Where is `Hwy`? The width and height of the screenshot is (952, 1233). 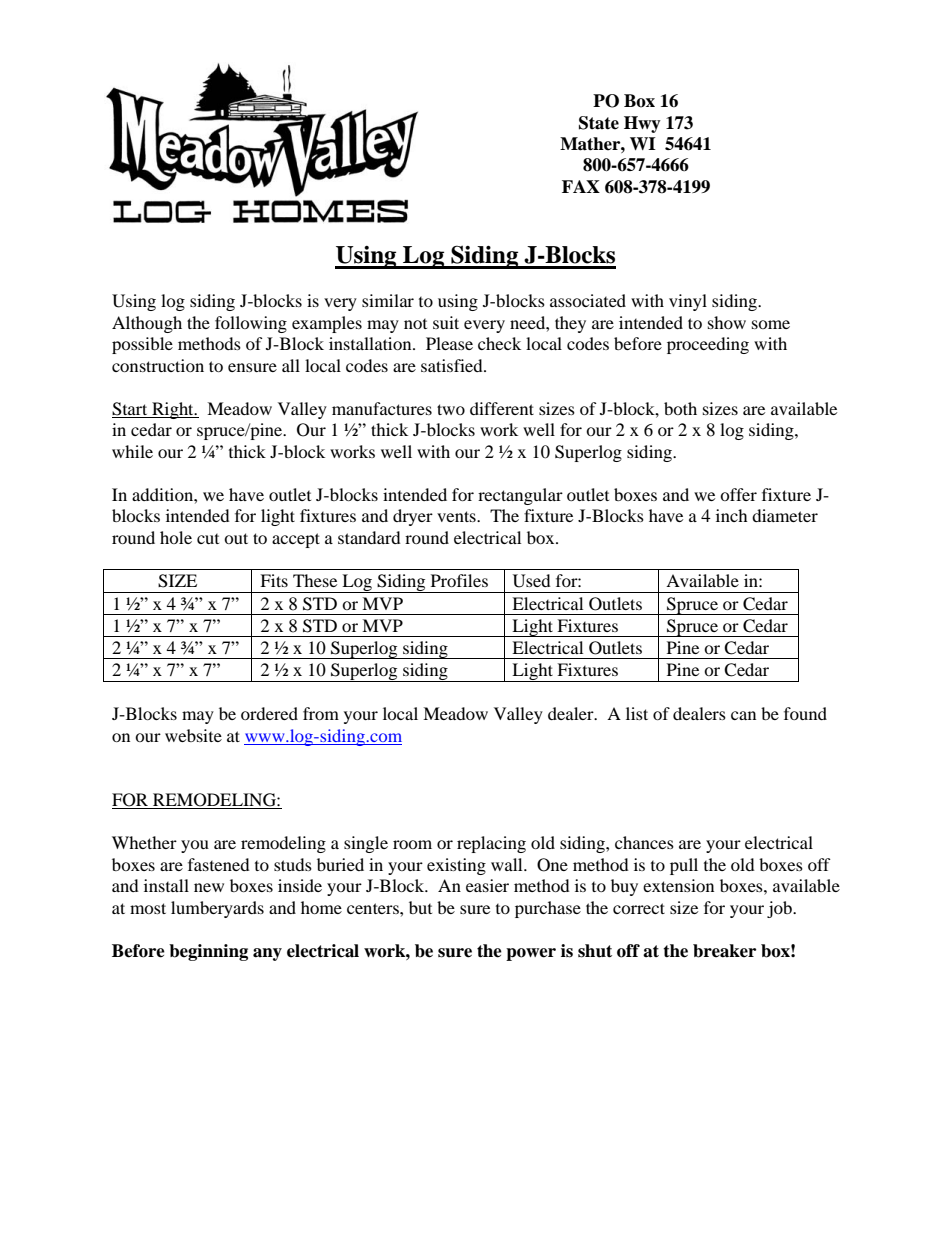 Hwy is located at coordinates (642, 124).
